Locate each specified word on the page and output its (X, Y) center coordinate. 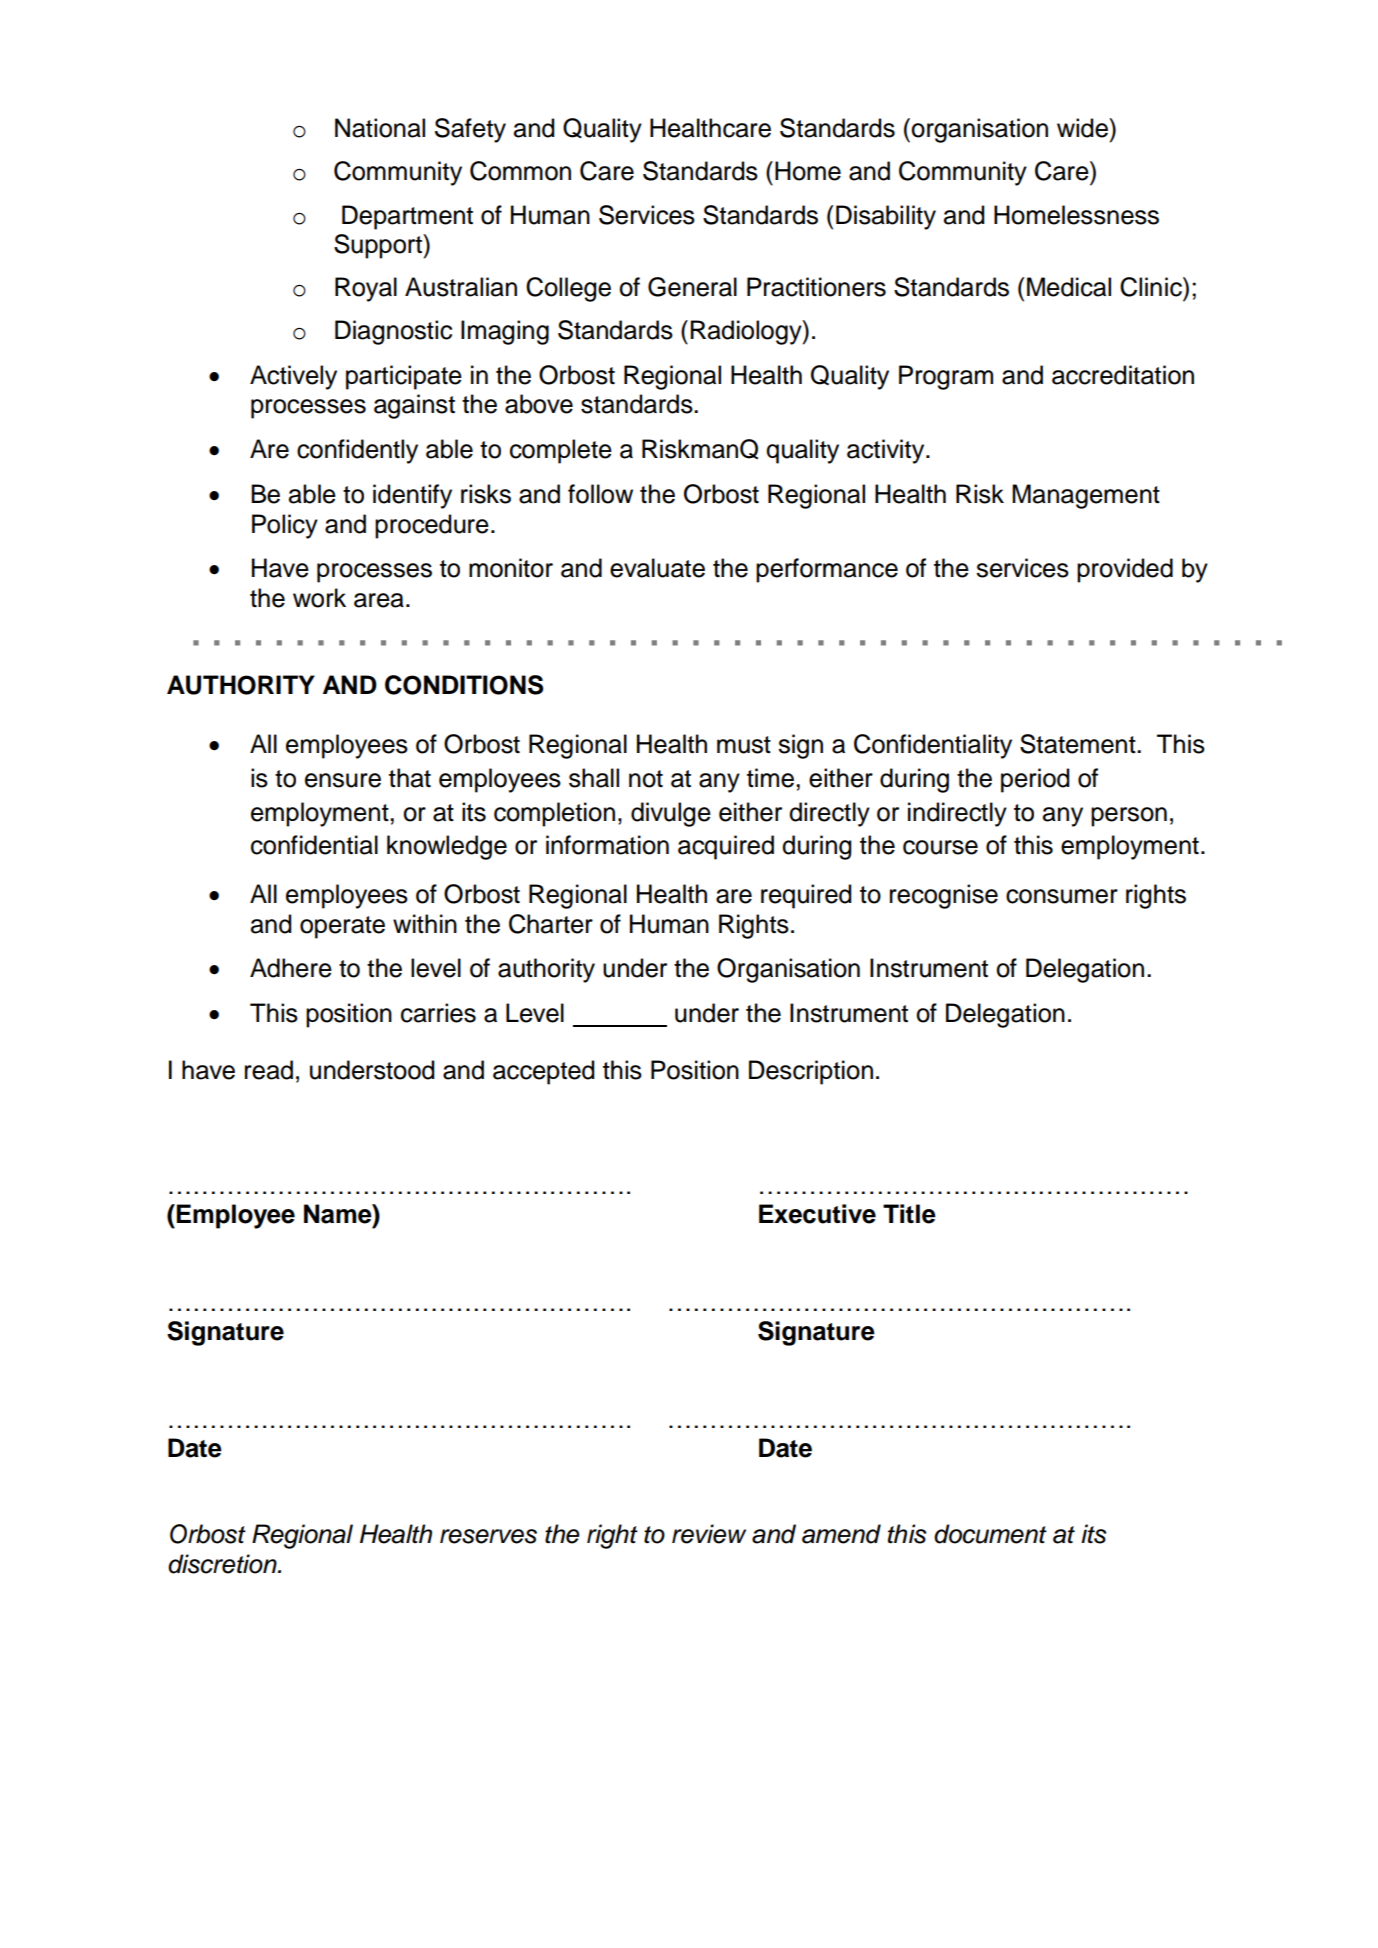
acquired (726, 847)
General (692, 287)
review (709, 1534)
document (990, 1534)
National (380, 128)
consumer (1062, 896)
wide (1083, 128)
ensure (343, 780)
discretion (223, 1564)
